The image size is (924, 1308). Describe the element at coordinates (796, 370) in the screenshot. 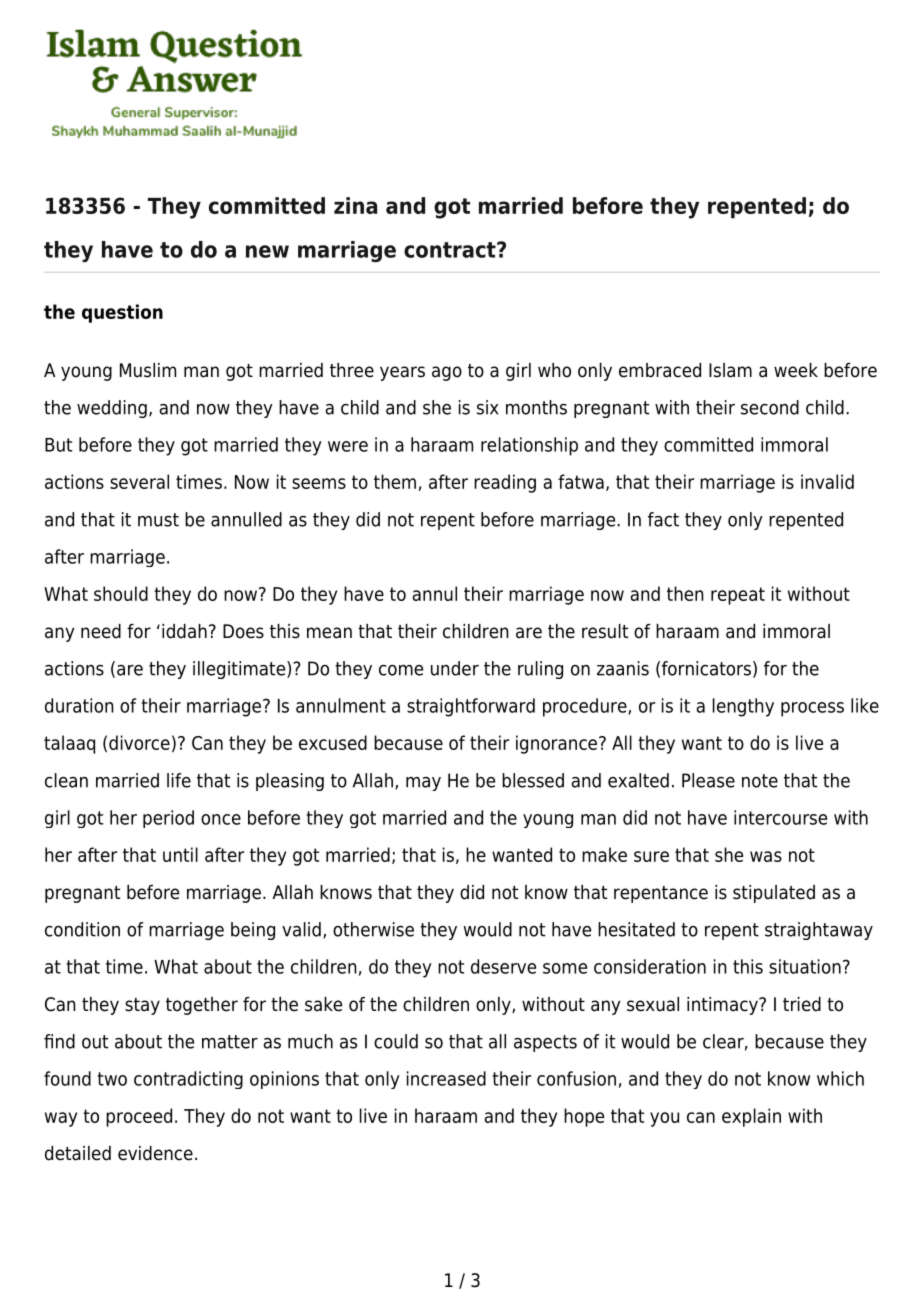

I see `week` at that location.
